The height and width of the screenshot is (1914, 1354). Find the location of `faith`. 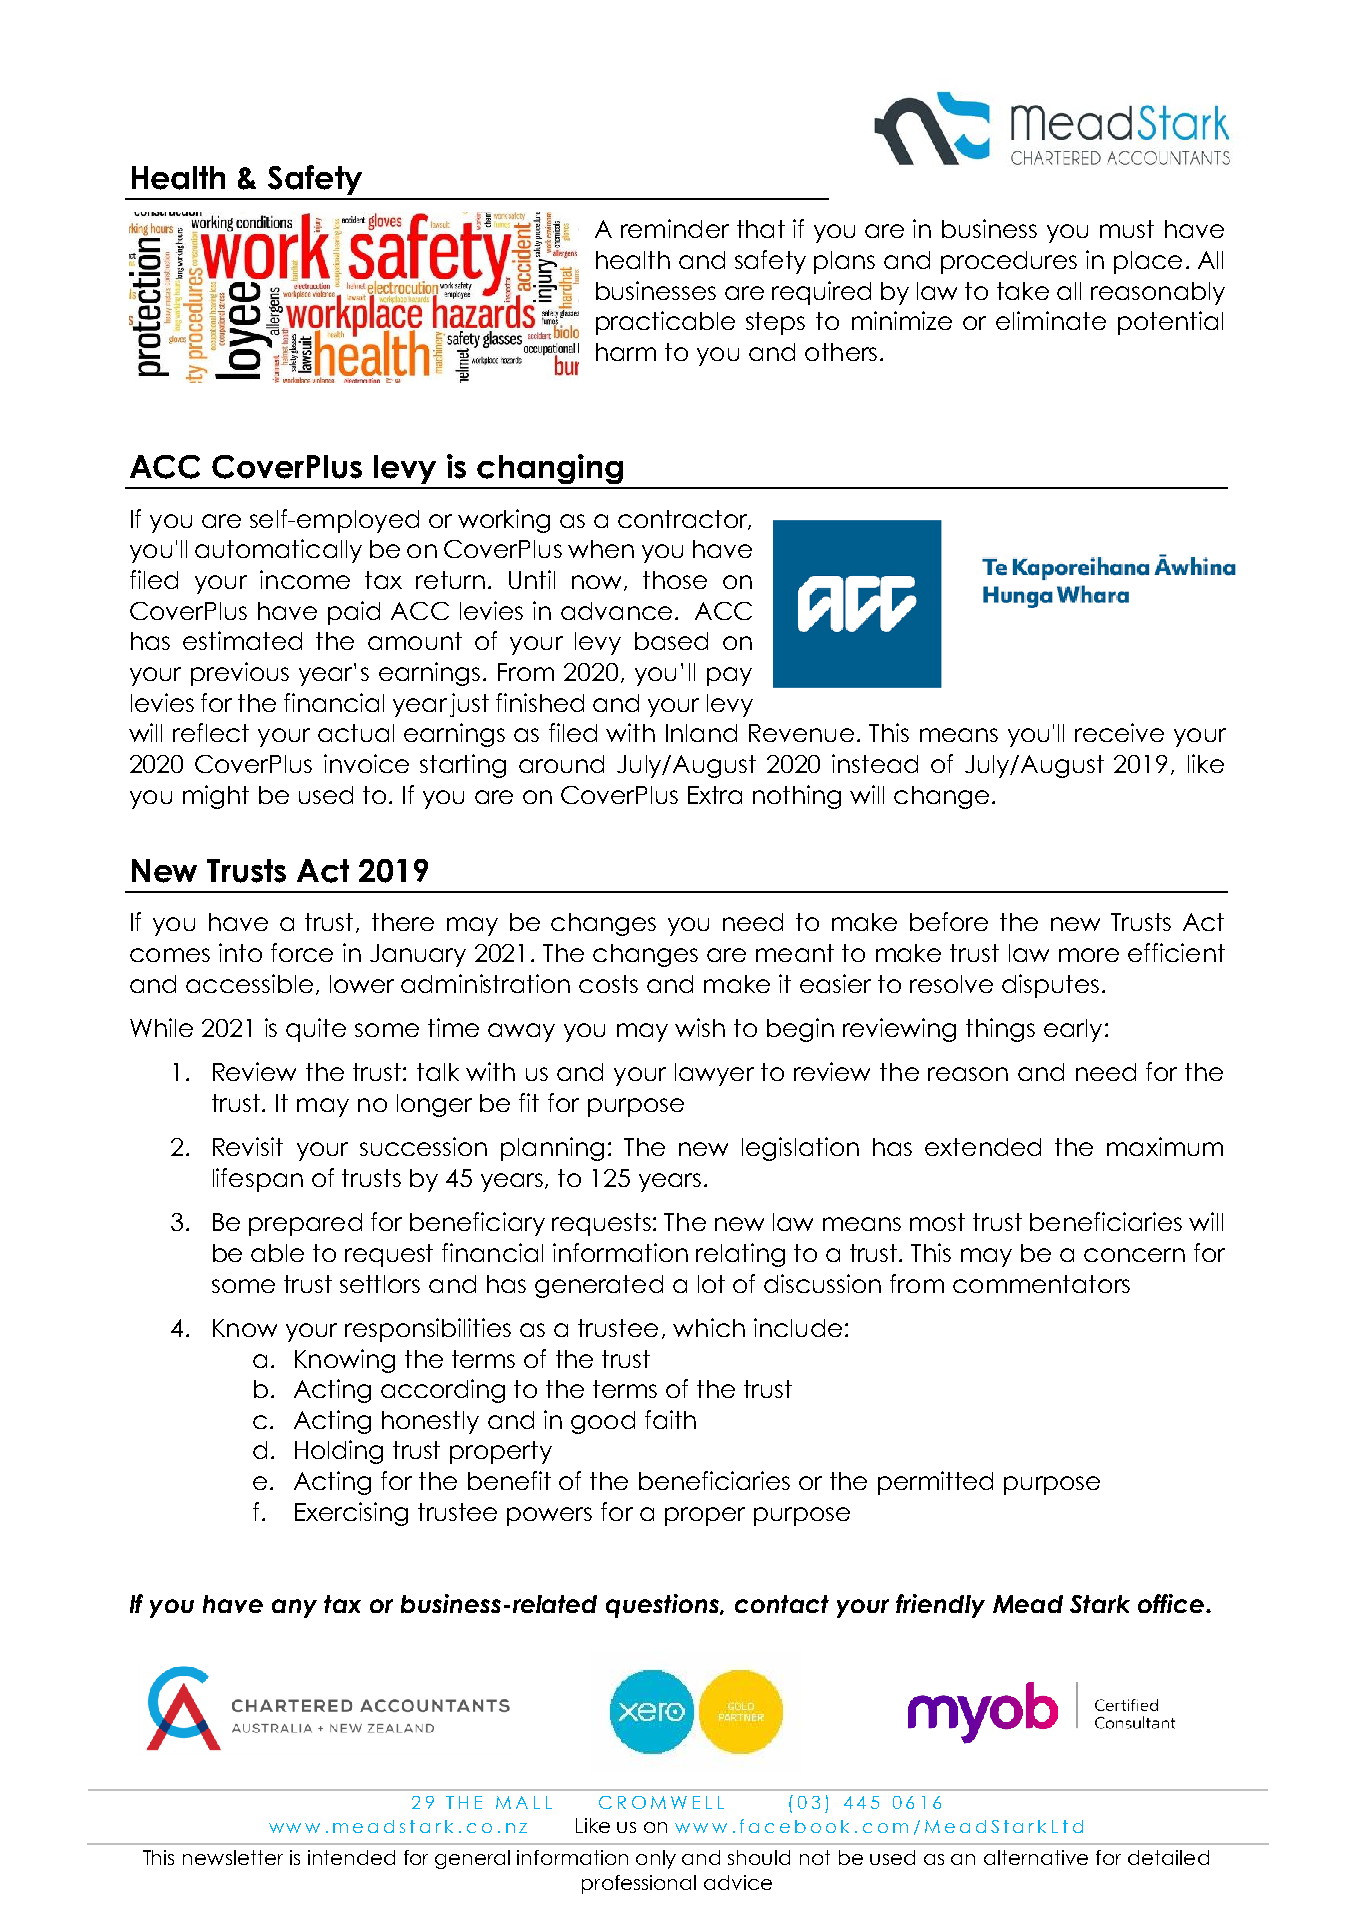

faith is located at coordinates (670, 1419).
